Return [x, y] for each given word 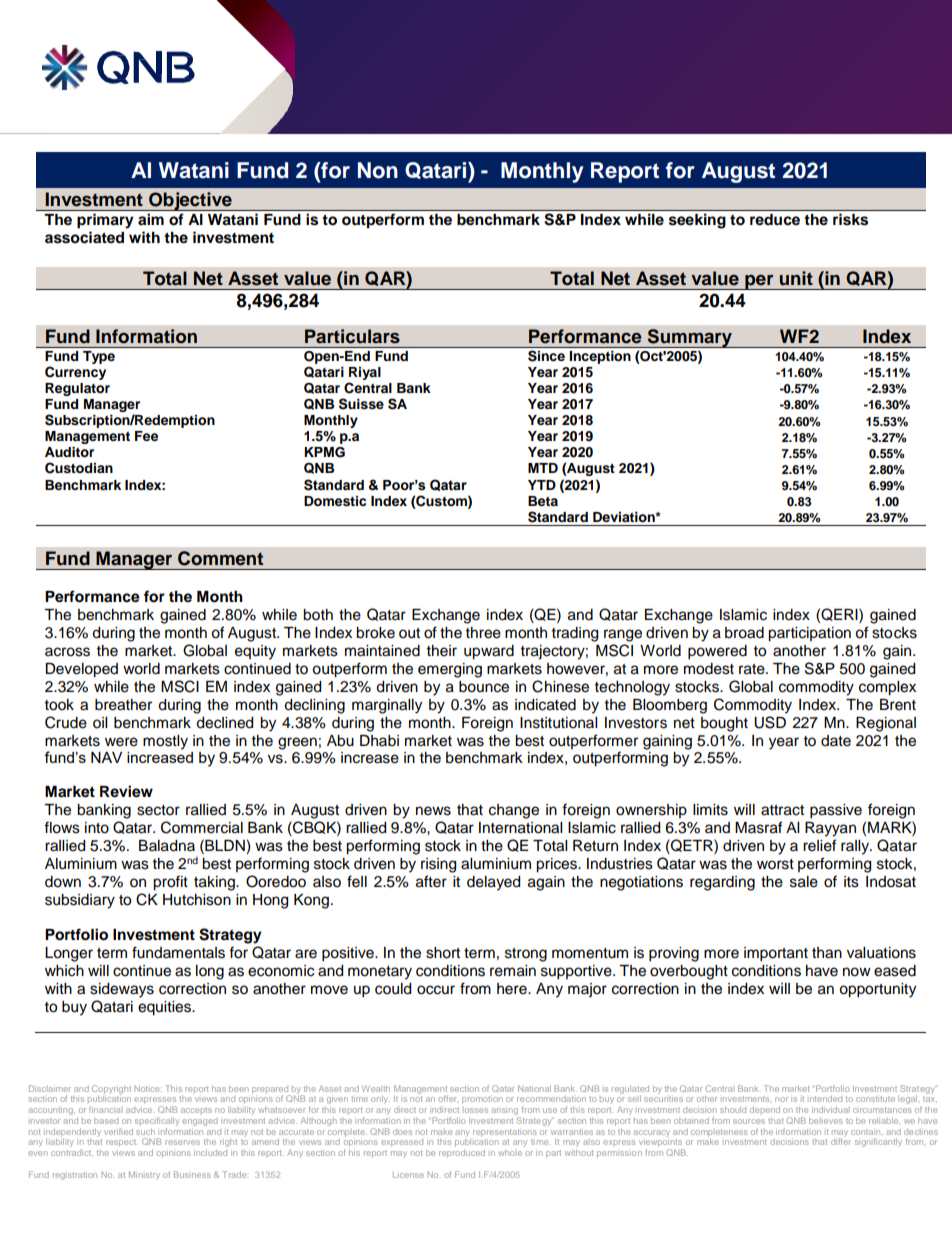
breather [123, 705]
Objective [190, 201]
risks [850, 219]
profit [170, 883]
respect [122, 1143]
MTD [543, 468]
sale [804, 882]
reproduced [462, 1154]
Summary [690, 338]
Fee [146, 436]
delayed [493, 883]
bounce [484, 687]
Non [378, 170]
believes [826, 1121]
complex [887, 688]
